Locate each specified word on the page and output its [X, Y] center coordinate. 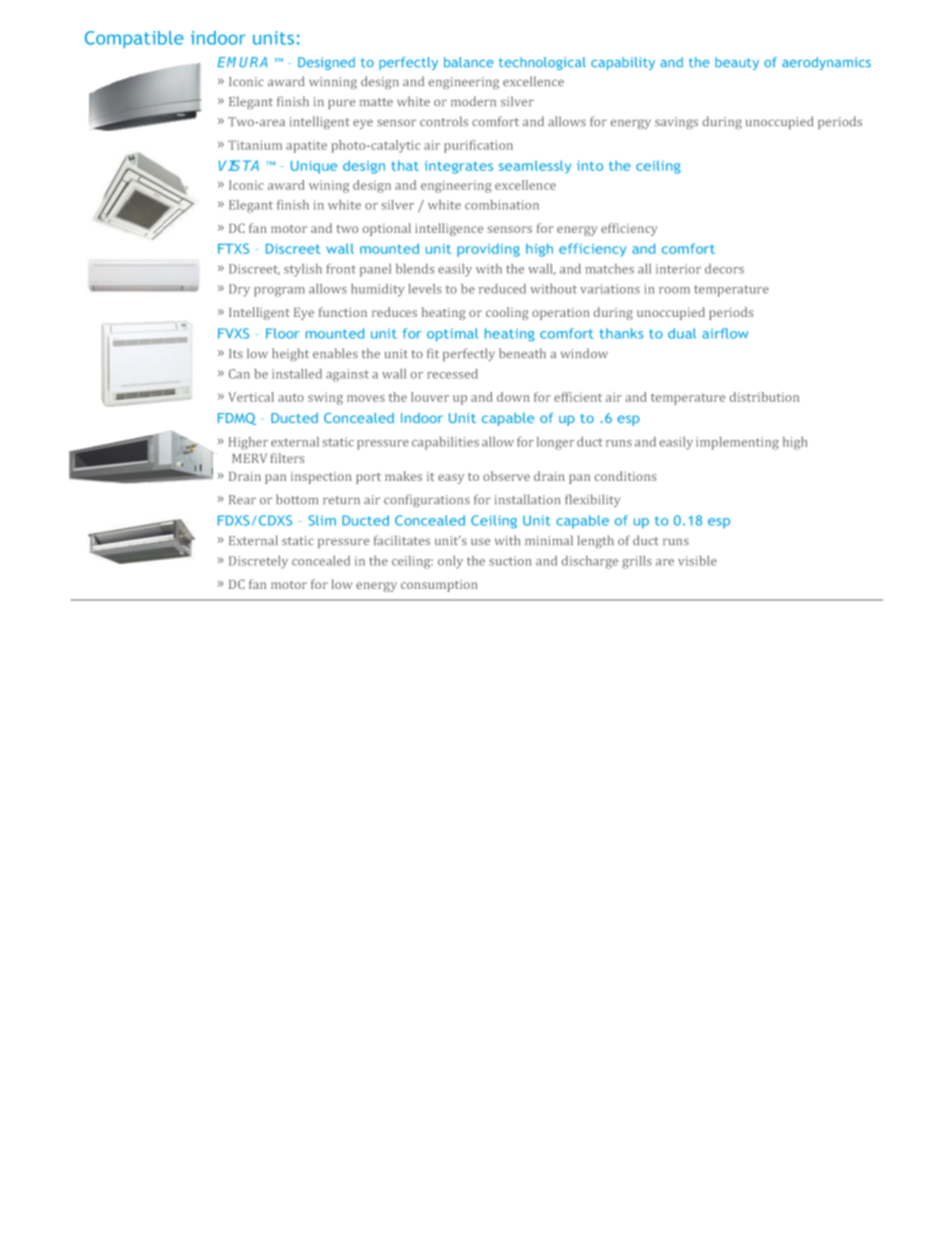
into [590, 166]
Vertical [251, 397]
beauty [737, 63]
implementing [737, 443]
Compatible [134, 39]
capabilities [445, 443]
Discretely [258, 562]
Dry [239, 290]
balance [468, 62]
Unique [314, 167]
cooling [507, 313]
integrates [459, 167]
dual [682, 333]
